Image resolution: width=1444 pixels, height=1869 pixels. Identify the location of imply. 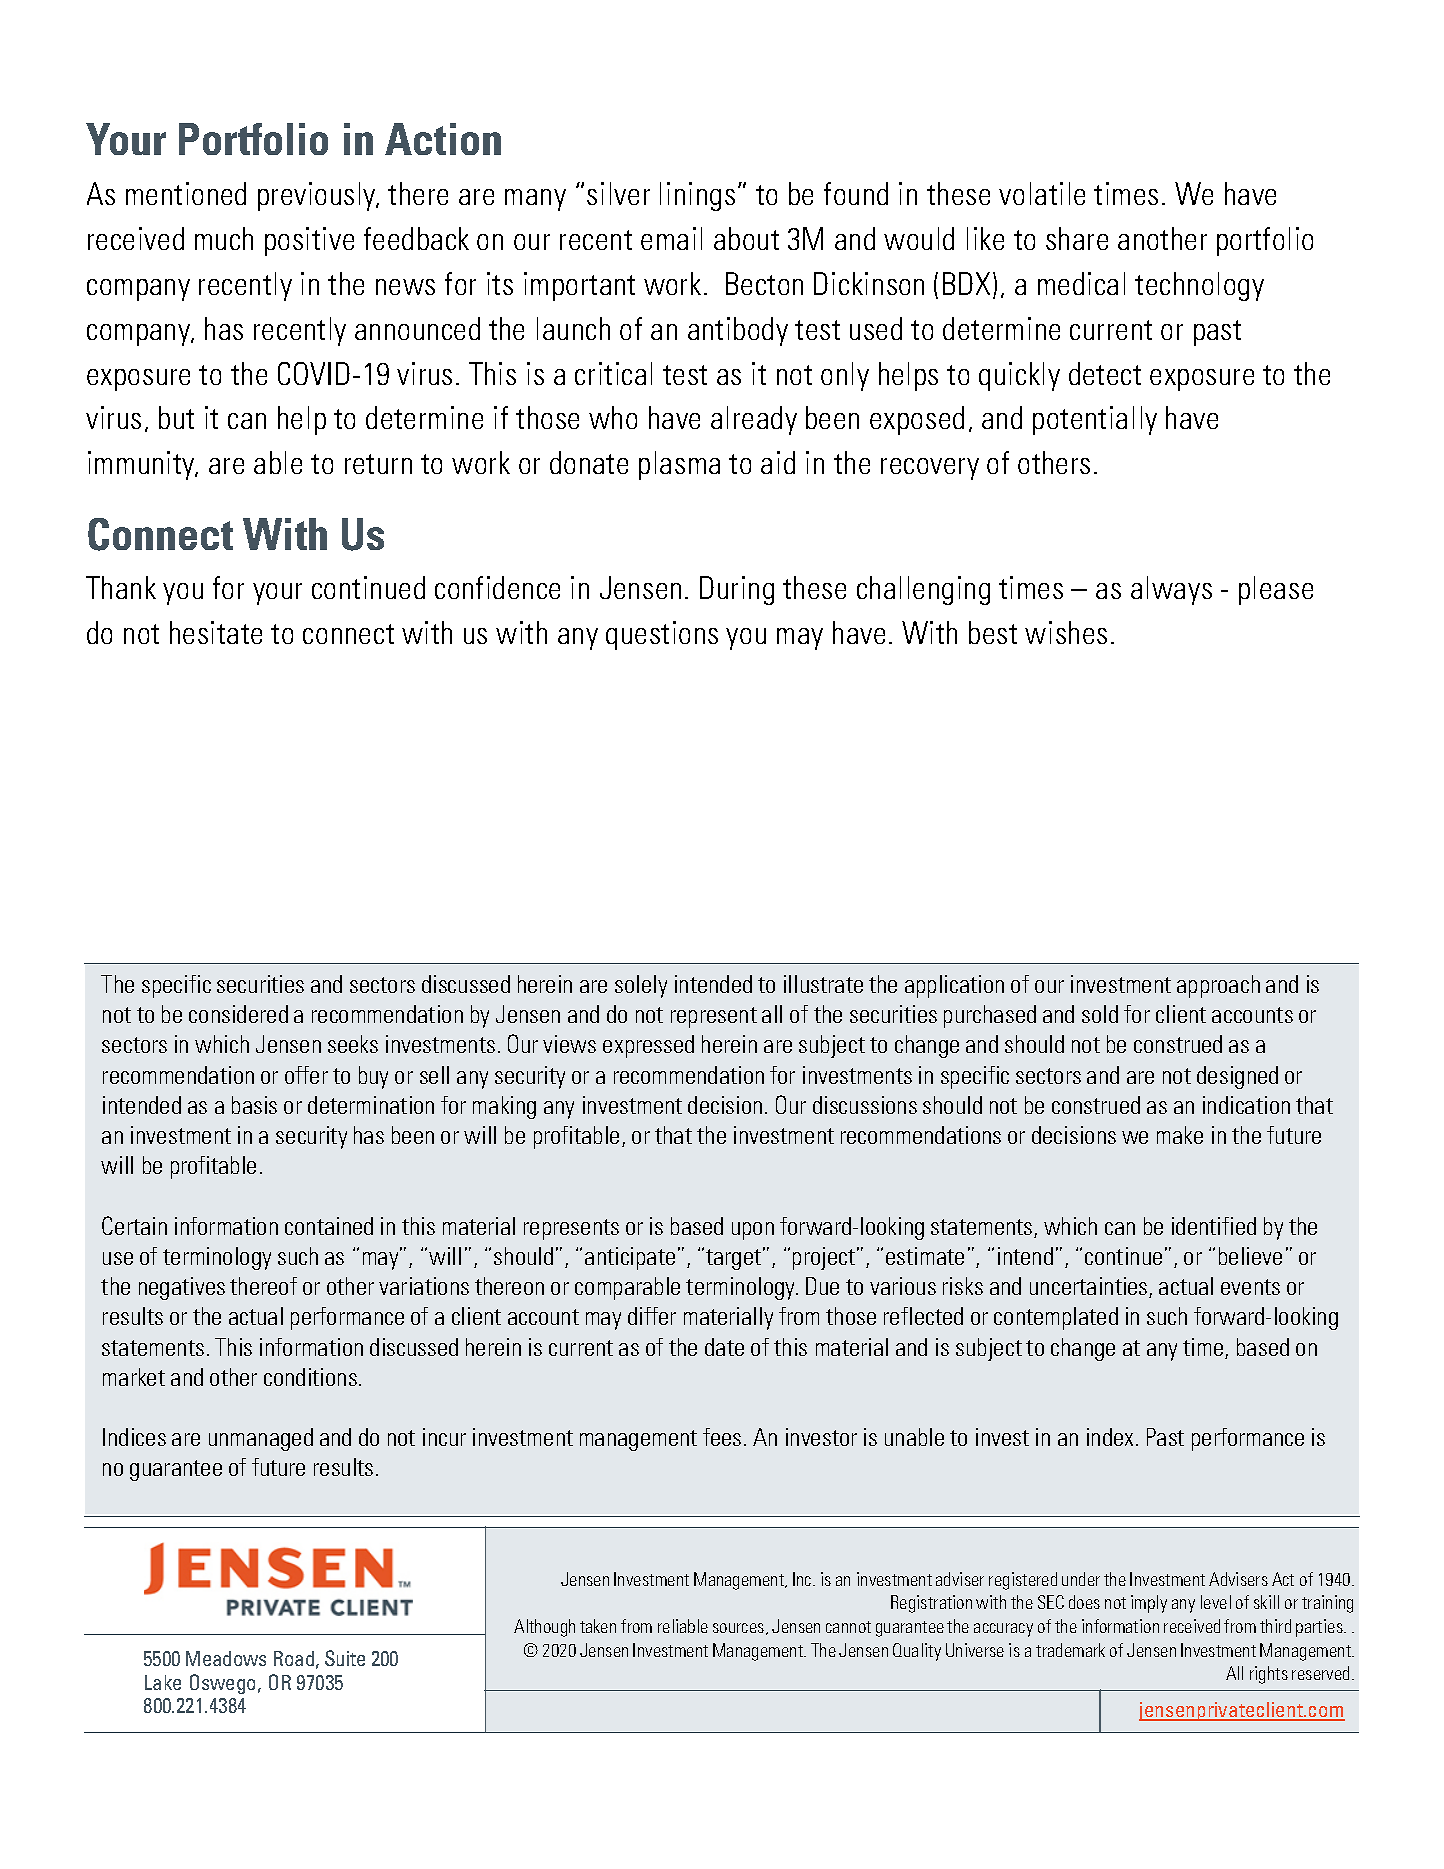
(1149, 1604).
